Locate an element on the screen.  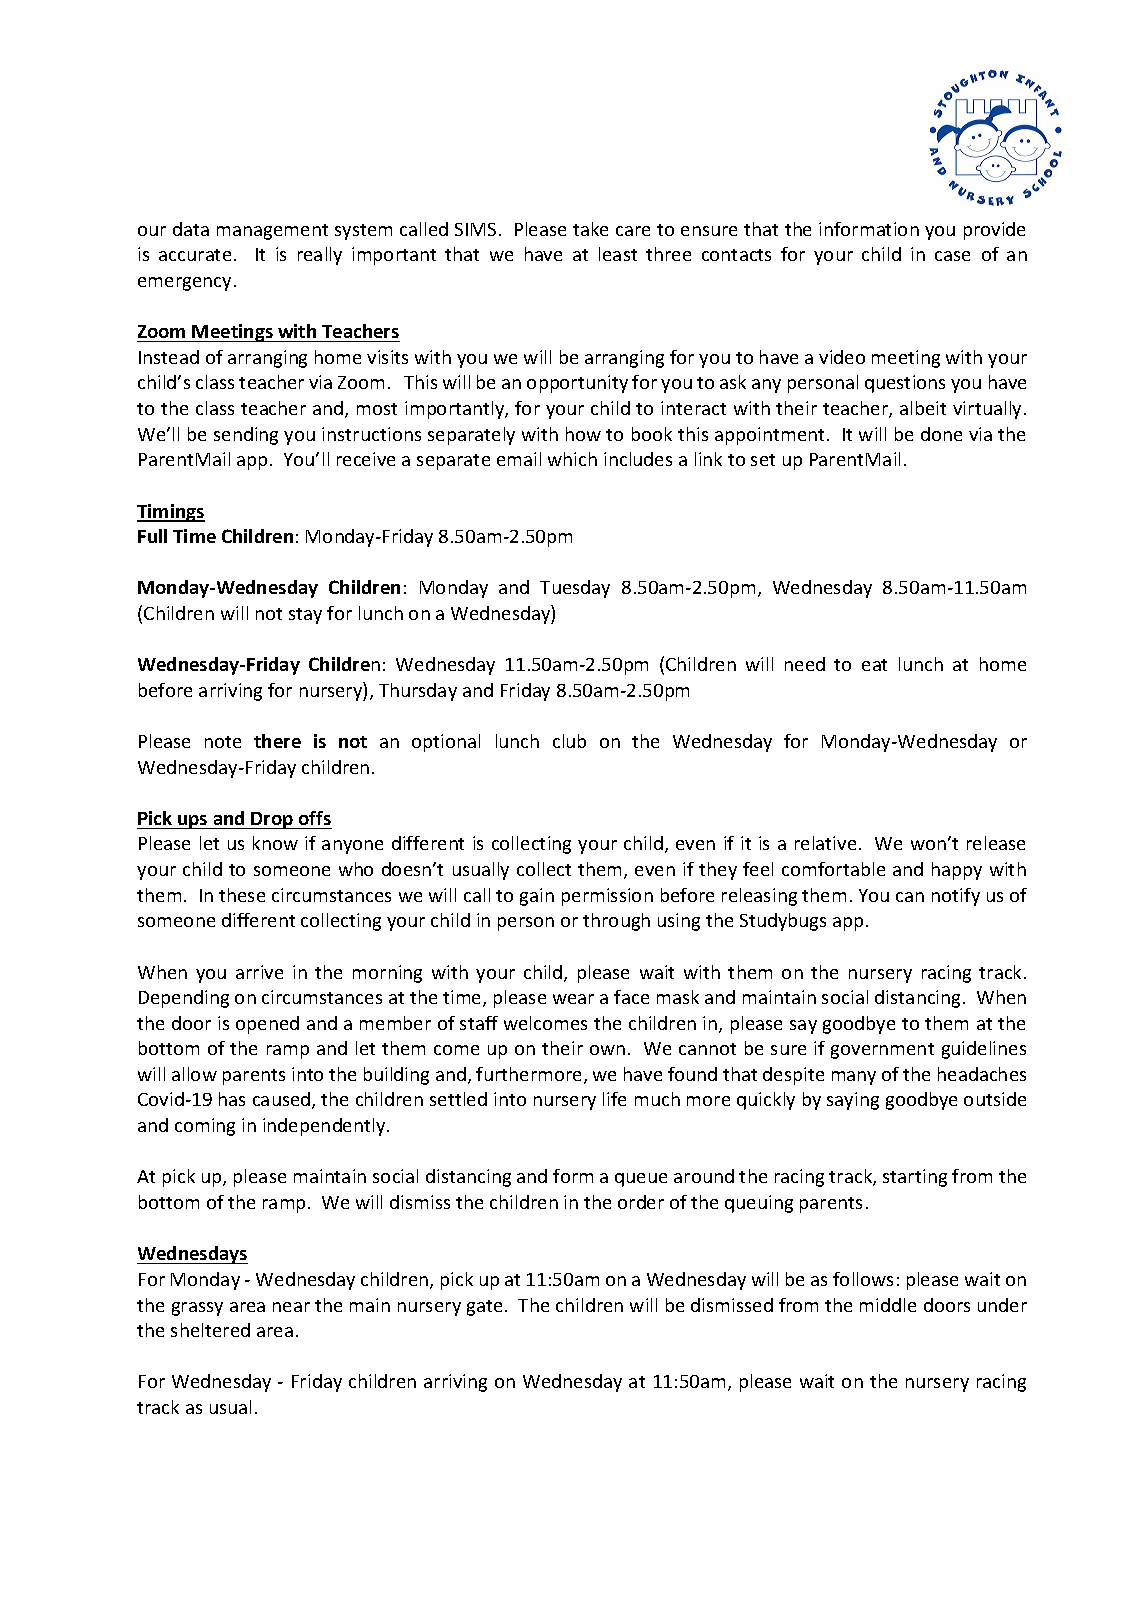
eat is located at coordinates (874, 665).
